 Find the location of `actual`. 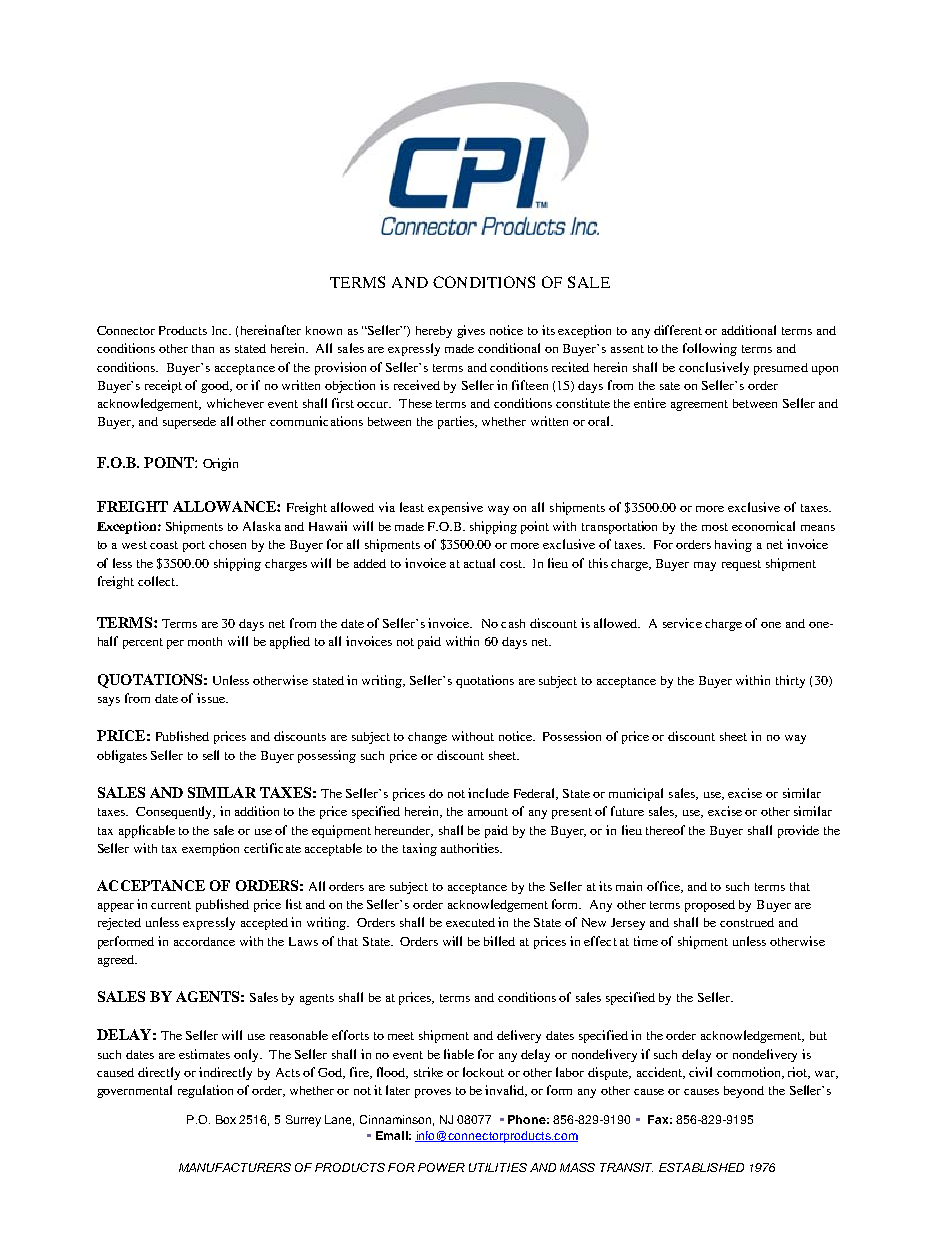

actual is located at coordinates (479, 563).
